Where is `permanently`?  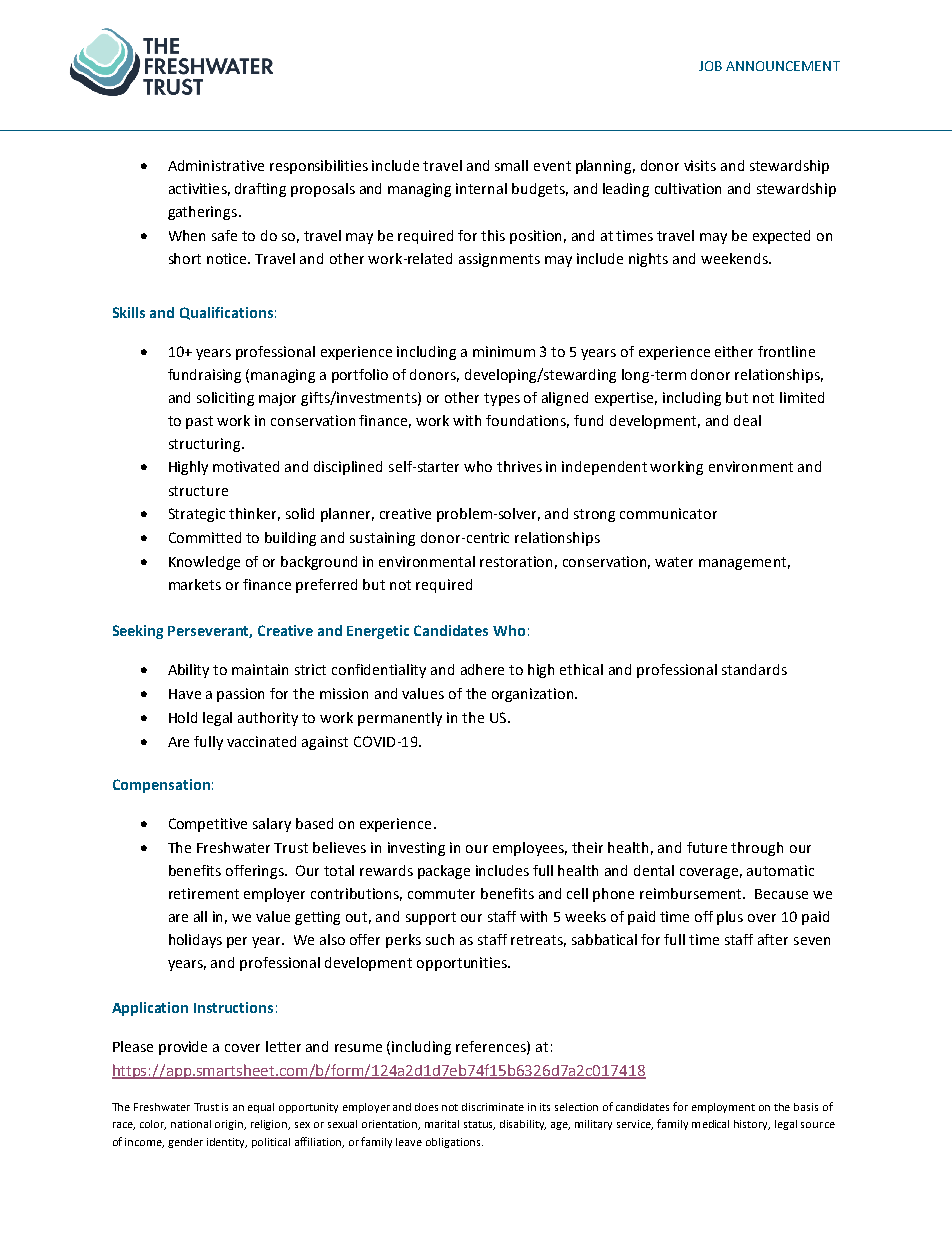 permanently is located at coordinates (400, 719).
